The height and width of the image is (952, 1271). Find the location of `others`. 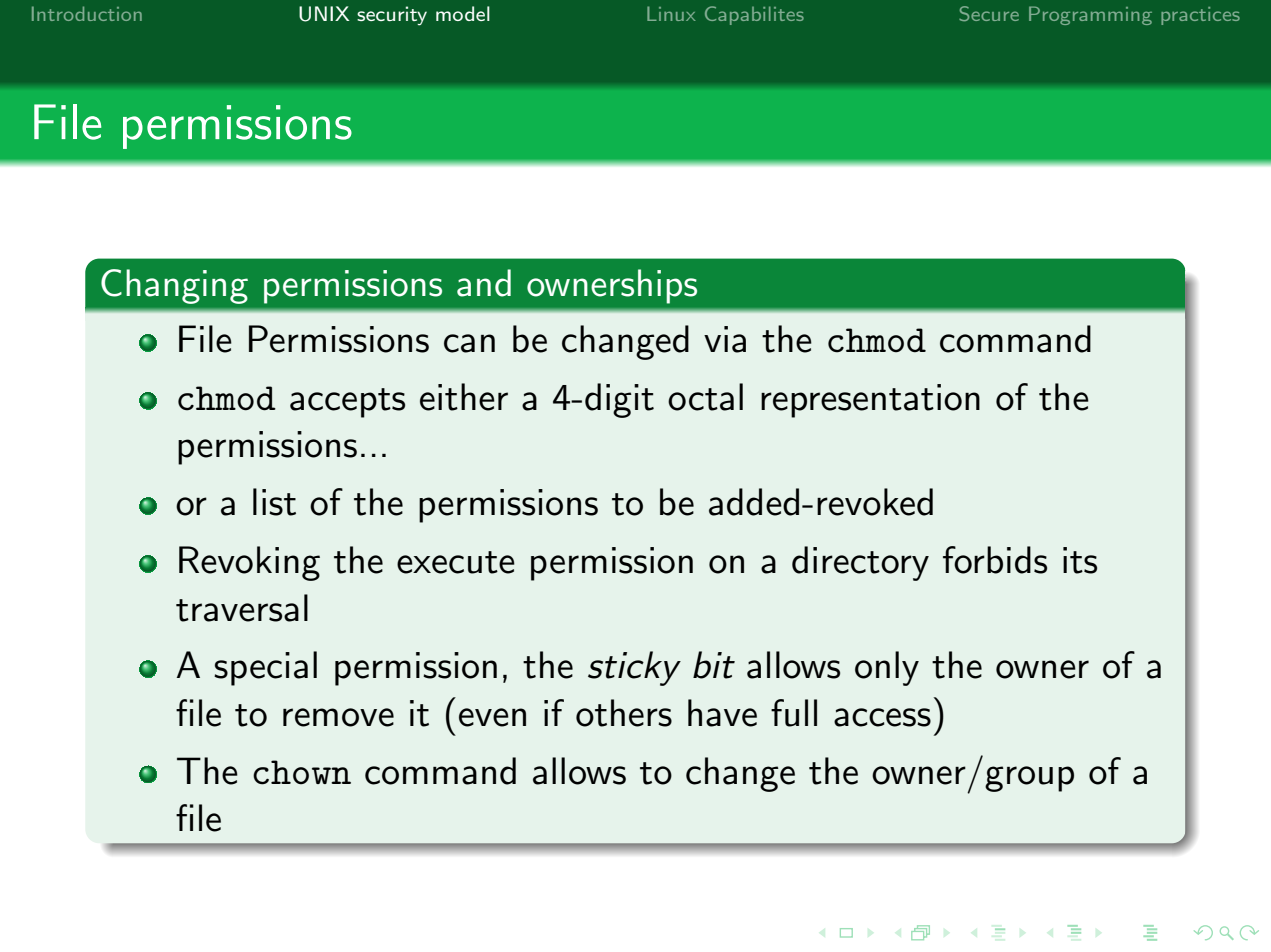

others is located at coordinates (624, 713).
